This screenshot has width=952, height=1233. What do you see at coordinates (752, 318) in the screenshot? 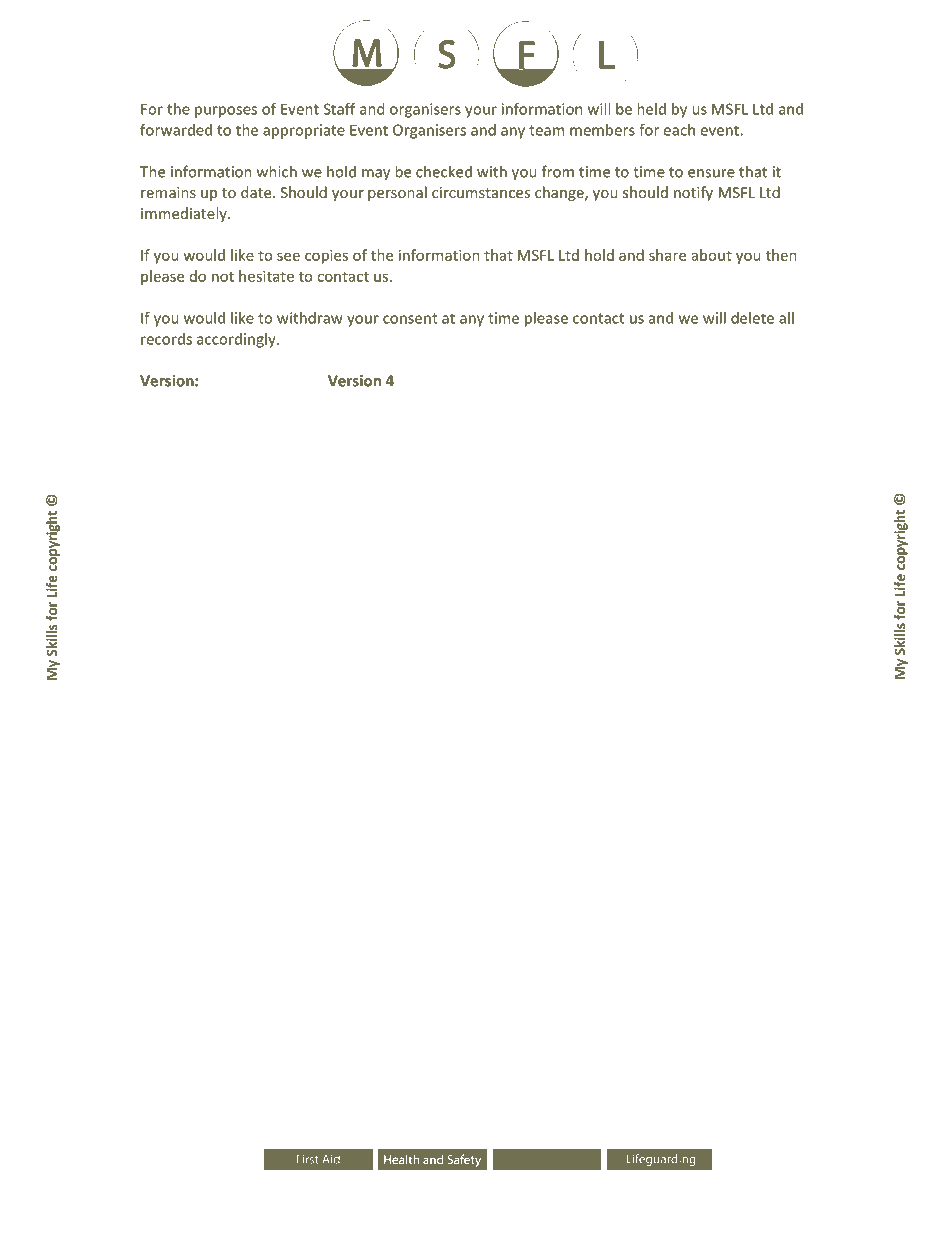
I see `delete` at bounding box center [752, 318].
